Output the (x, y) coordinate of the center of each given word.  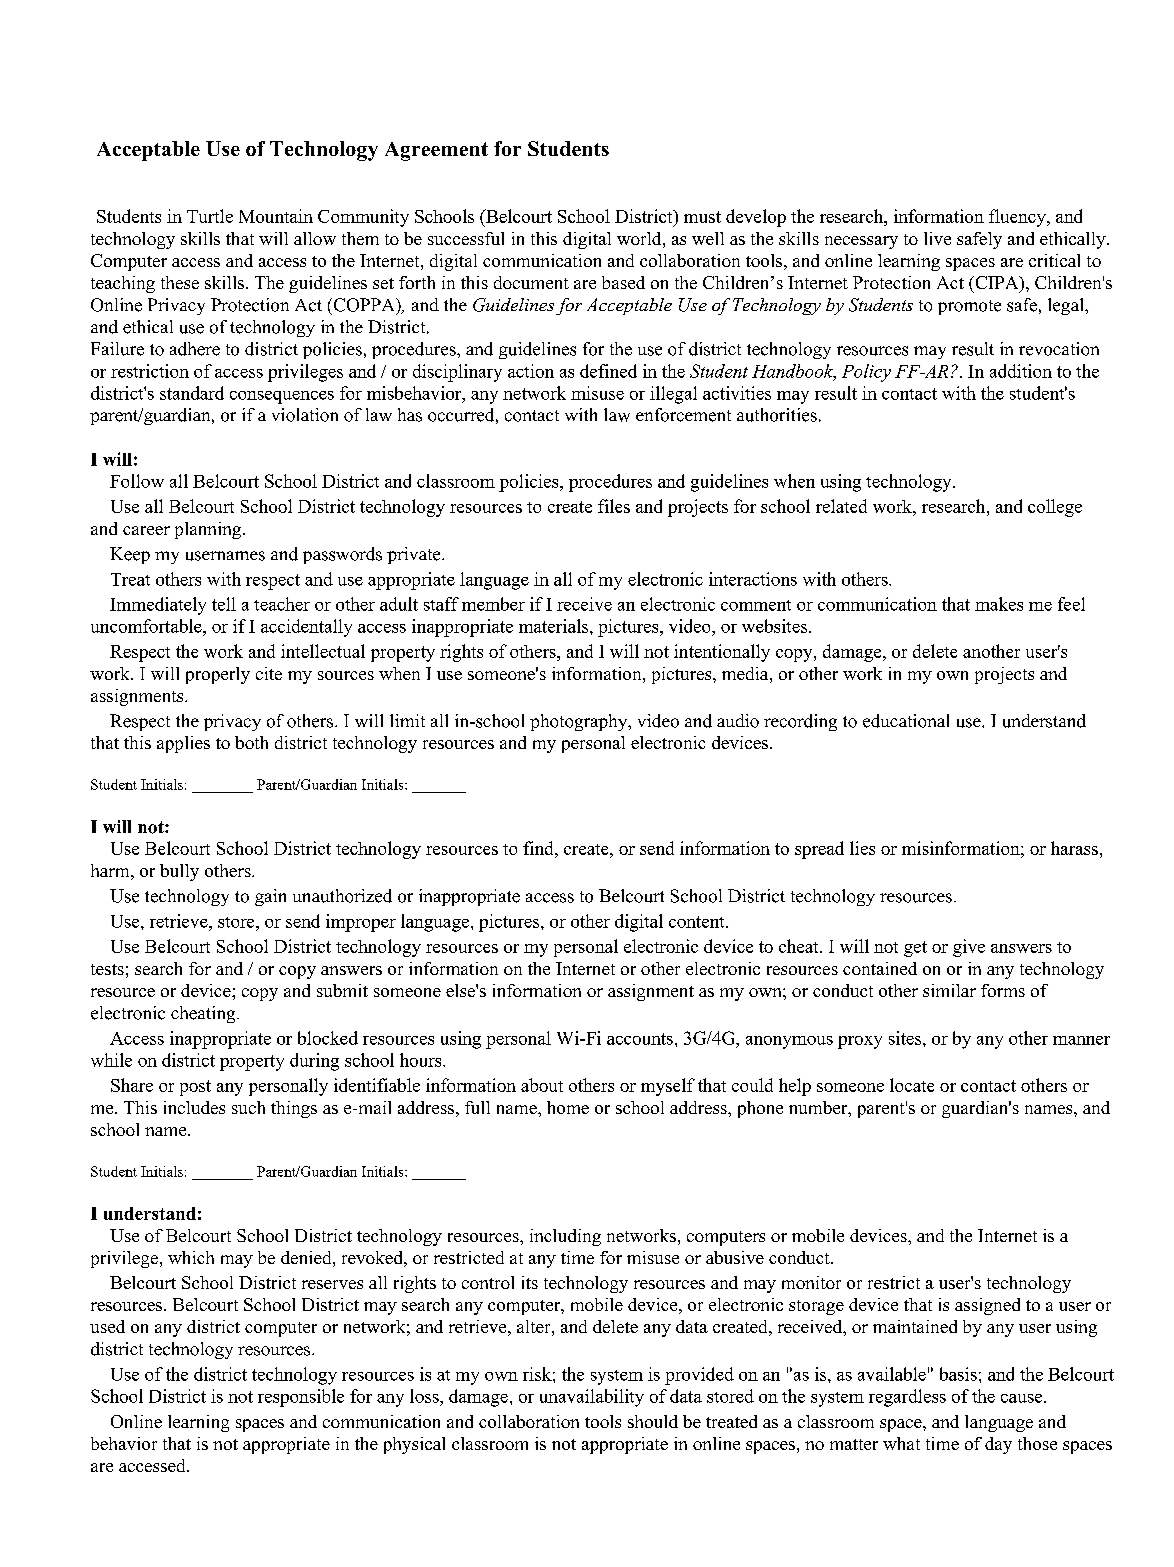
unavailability (592, 1398)
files (614, 506)
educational (906, 721)
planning (209, 530)
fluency (1018, 218)
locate (912, 1085)
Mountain (276, 216)
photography (580, 722)
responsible (301, 1398)
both (251, 742)
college (1055, 508)
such (248, 1107)
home (568, 1107)
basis (958, 1374)
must (702, 217)
